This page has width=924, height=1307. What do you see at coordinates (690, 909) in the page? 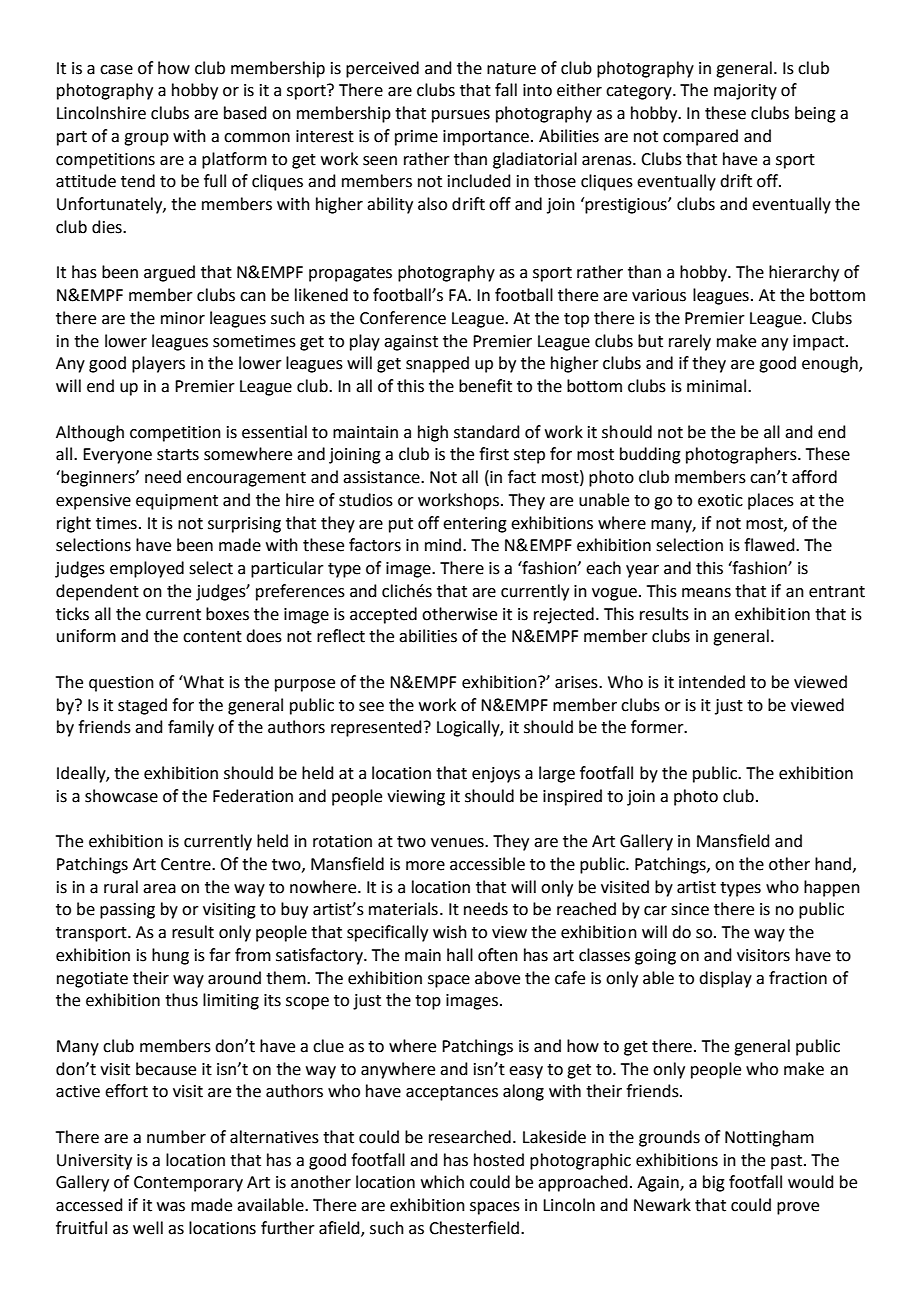
I see `since` at bounding box center [690, 909].
